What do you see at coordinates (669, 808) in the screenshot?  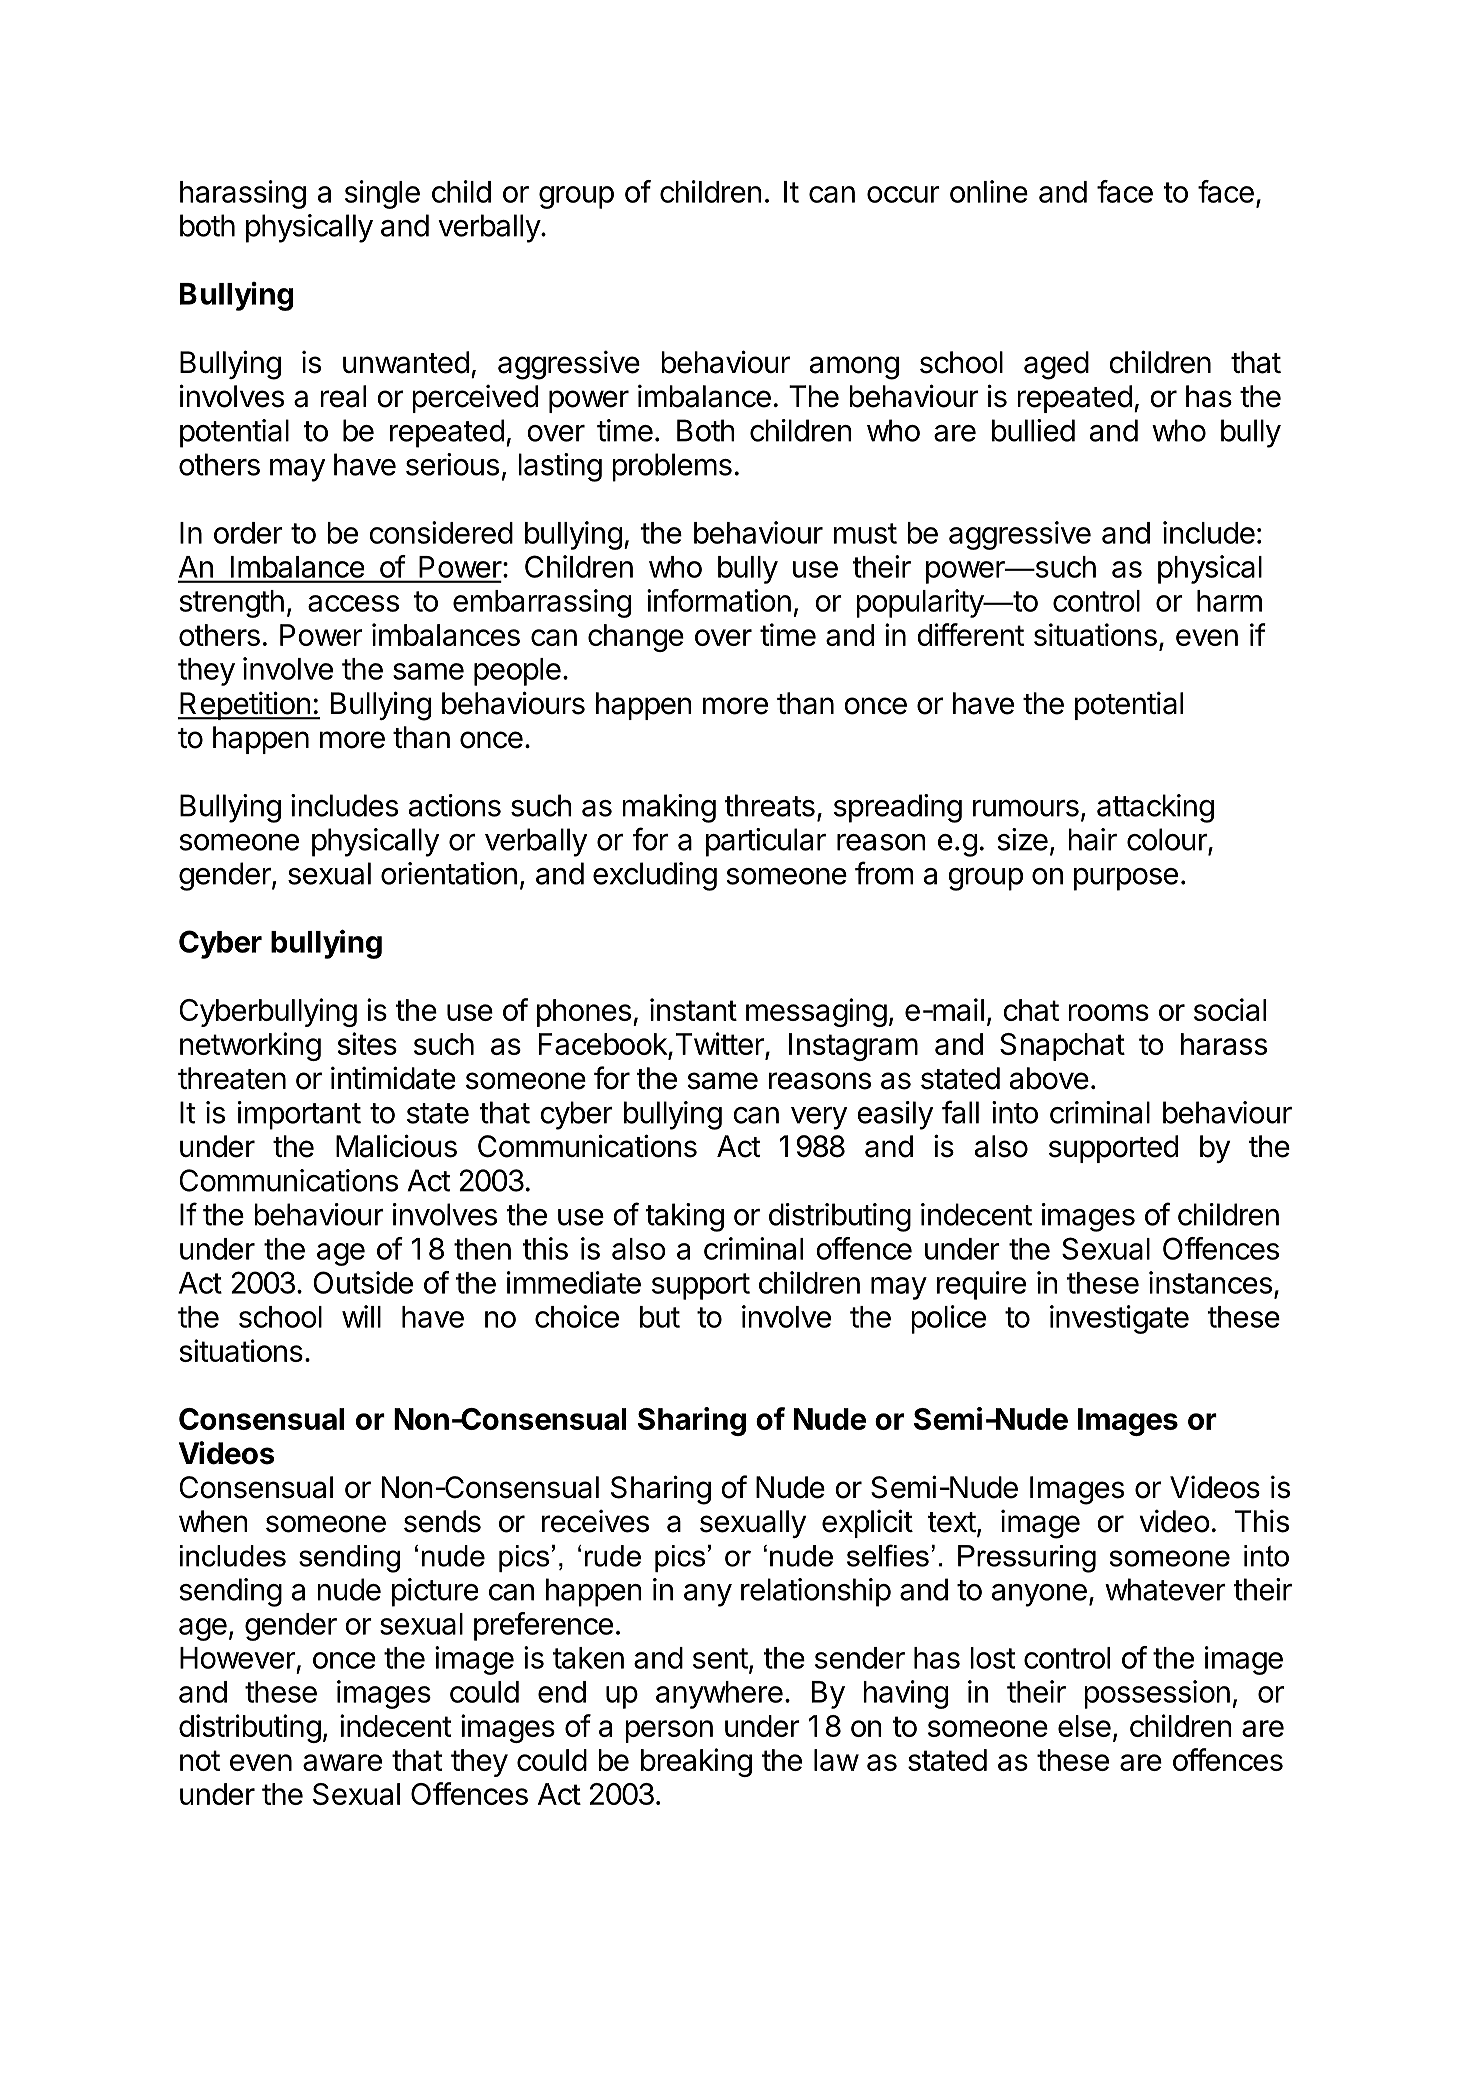 I see `making` at bounding box center [669, 808].
